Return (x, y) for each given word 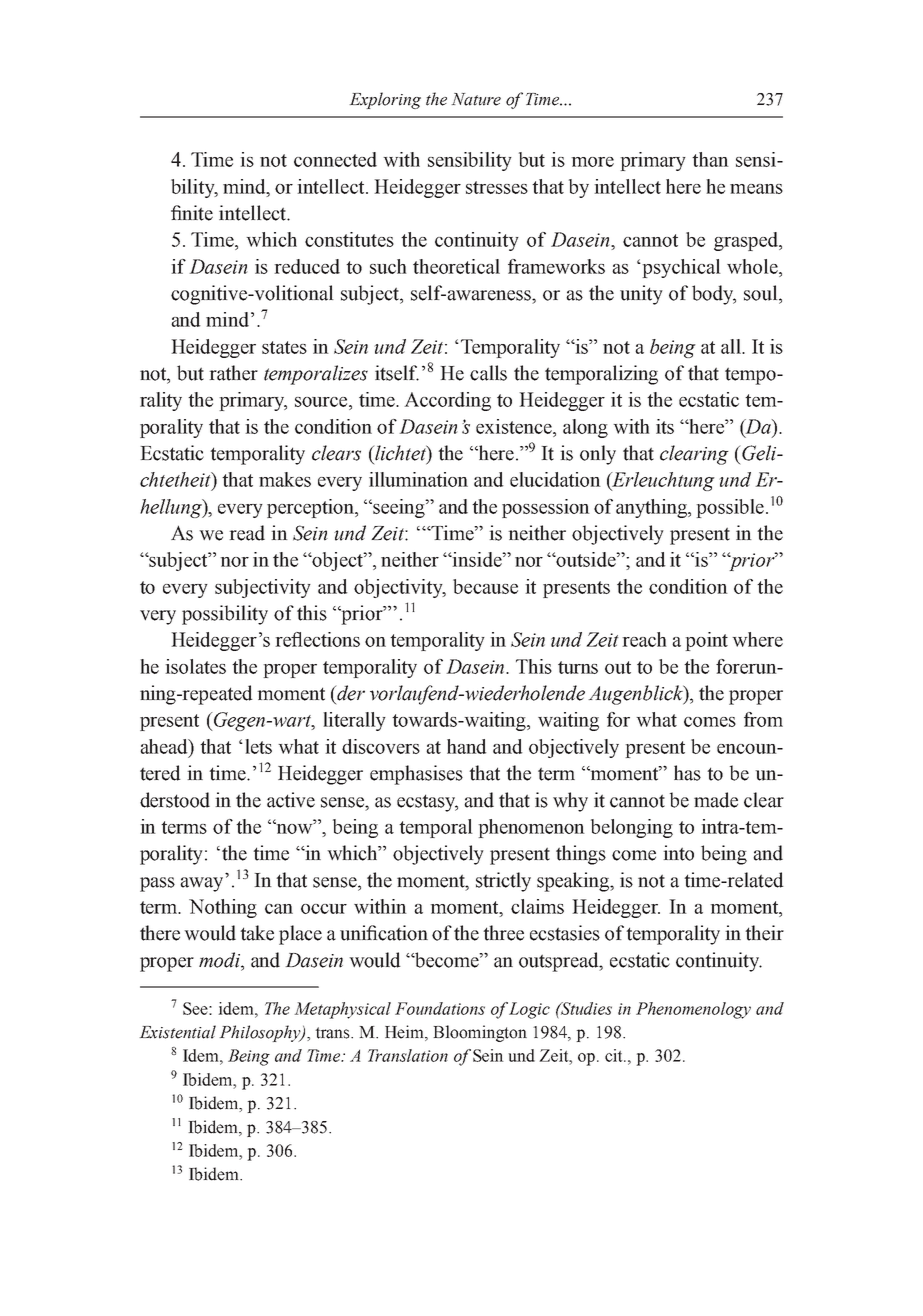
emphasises (416, 775)
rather (233, 373)
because (485, 586)
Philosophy (261, 1033)
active (291, 800)
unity (641, 295)
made (716, 800)
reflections (317, 639)
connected (335, 159)
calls (488, 373)
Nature (476, 99)
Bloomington (480, 1033)
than (710, 159)
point (706, 641)
